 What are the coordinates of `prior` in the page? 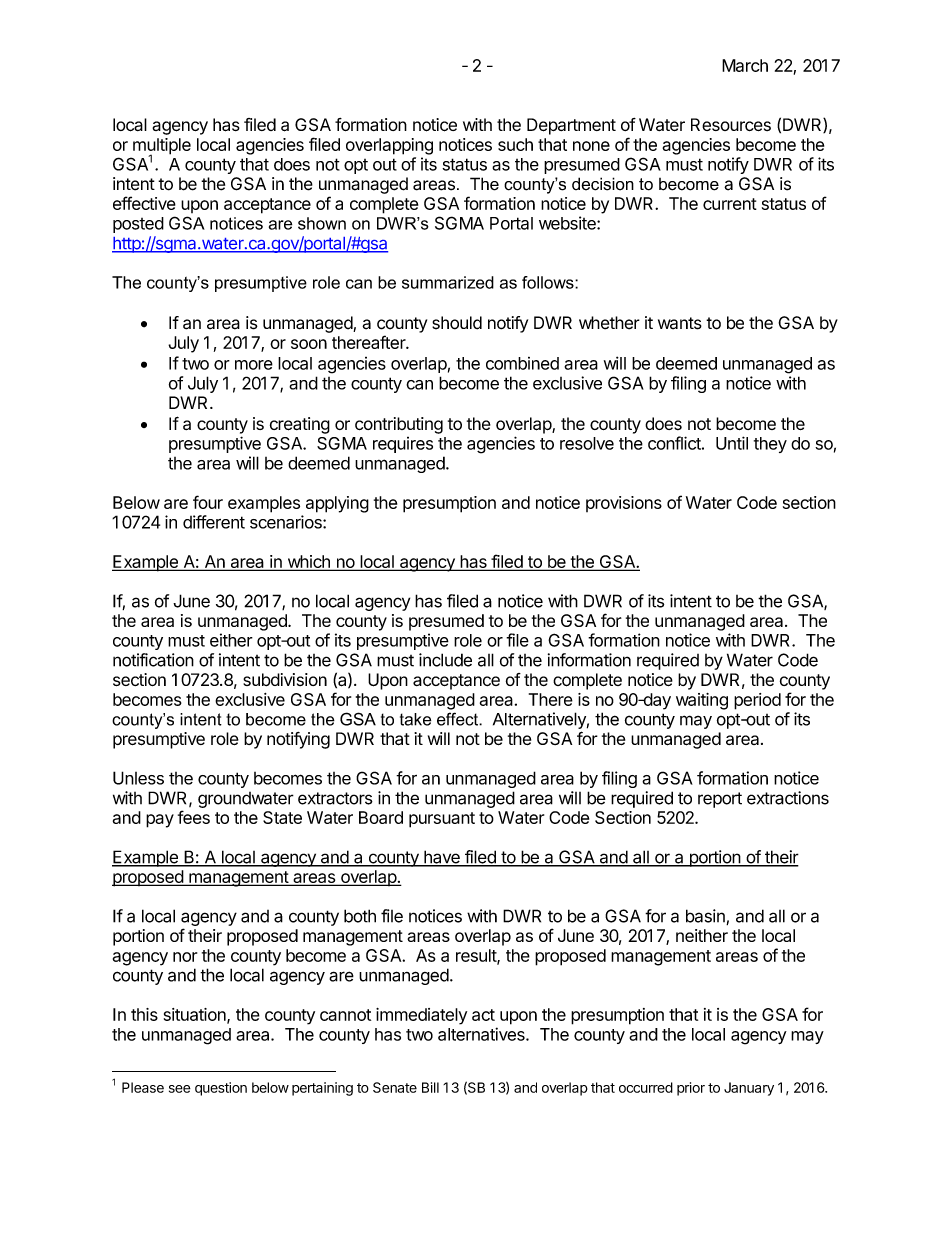 It's located at (691, 1089).
